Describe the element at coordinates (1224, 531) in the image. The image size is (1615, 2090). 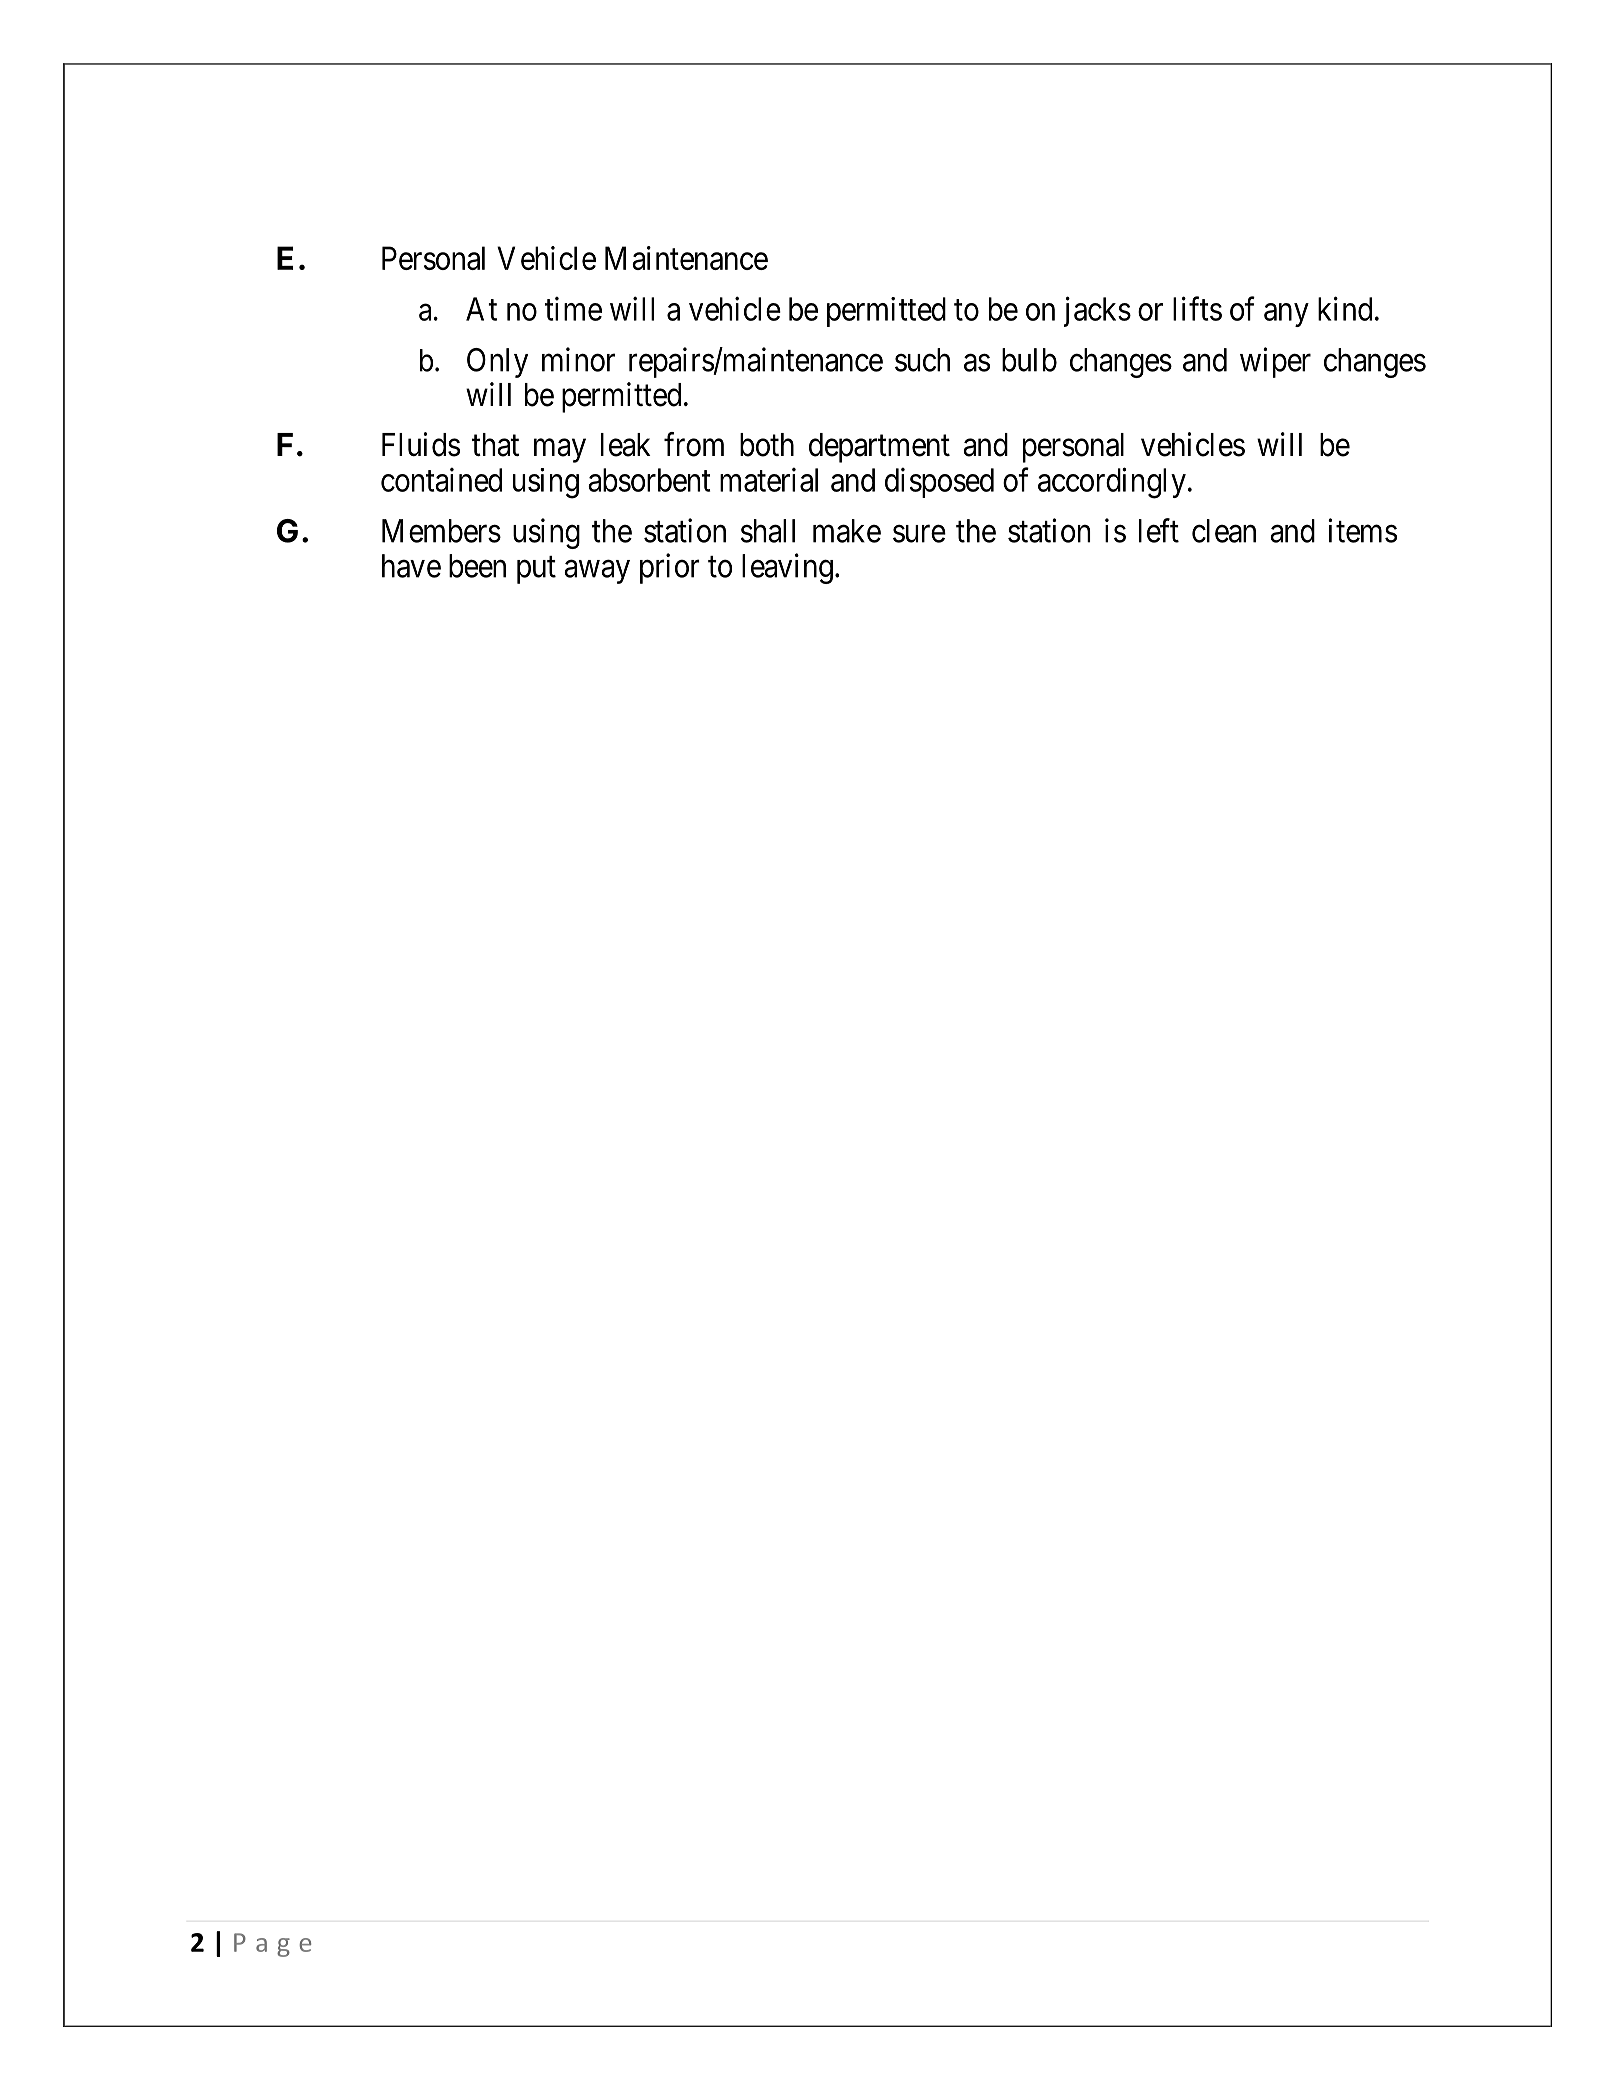
I see `clean` at that location.
